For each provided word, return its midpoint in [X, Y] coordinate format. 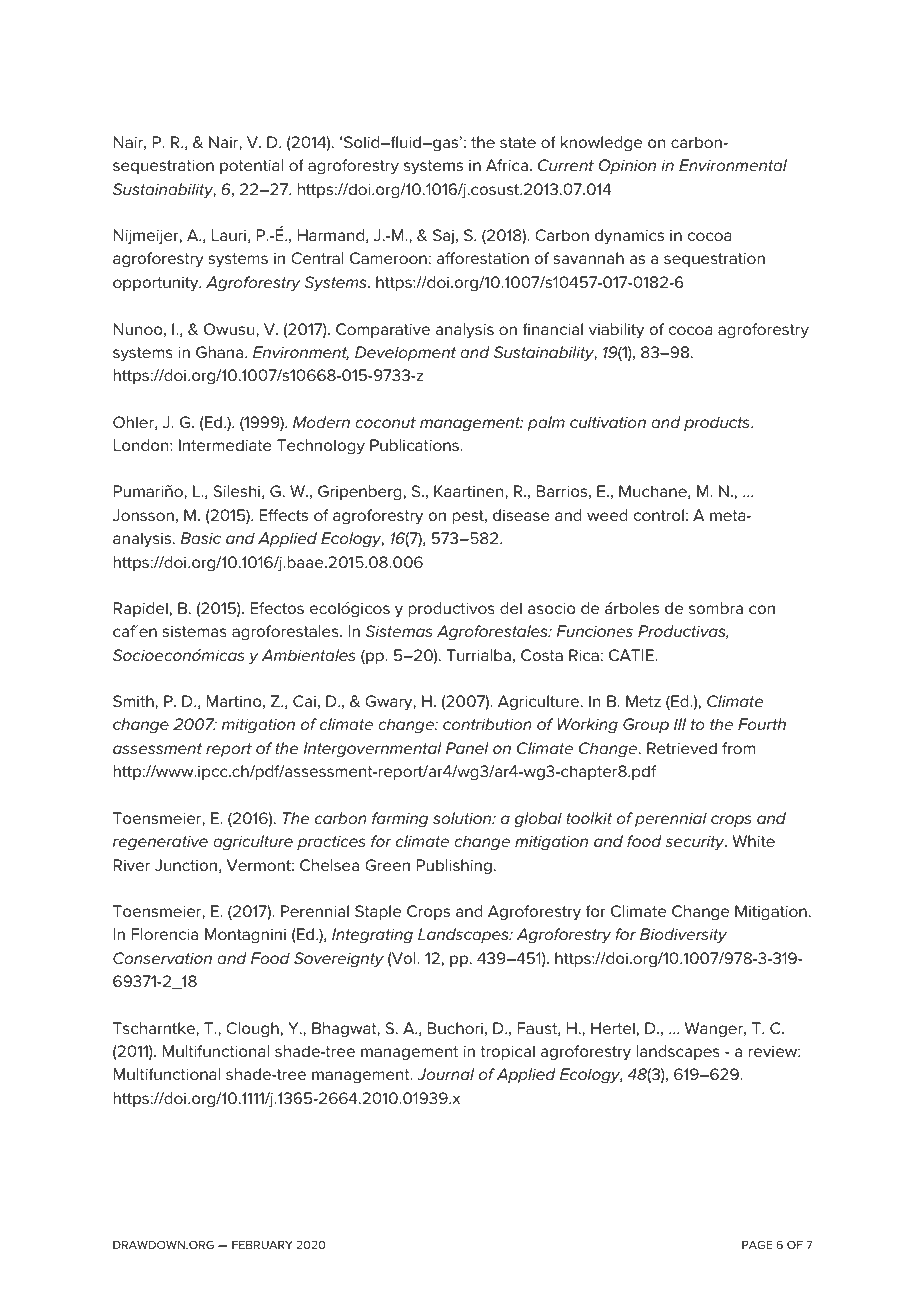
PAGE [757, 1244]
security [696, 843]
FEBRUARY [262, 1244]
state [518, 142]
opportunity [157, 284]
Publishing [454, 867]
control [659, 515]
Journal [445, 1074]
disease [521, 515]
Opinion [627, 166]
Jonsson [143, 515]
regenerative [160, 843]
